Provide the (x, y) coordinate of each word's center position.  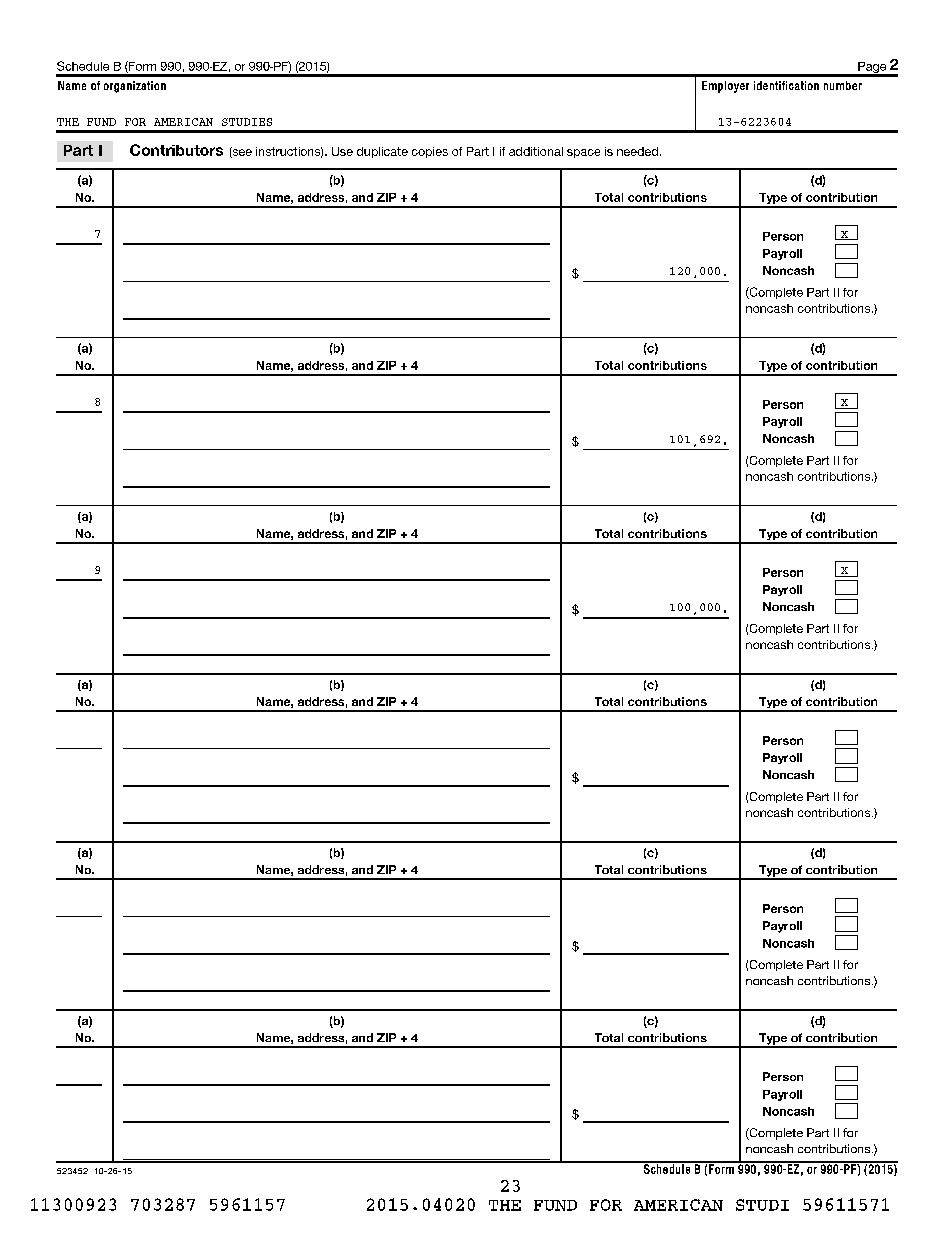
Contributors (176, 150)
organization (135, 87)
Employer (725, 87)
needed (637, 151)
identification (786, 85)
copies (430, 152)
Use (342, 151)
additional (536, 151)
